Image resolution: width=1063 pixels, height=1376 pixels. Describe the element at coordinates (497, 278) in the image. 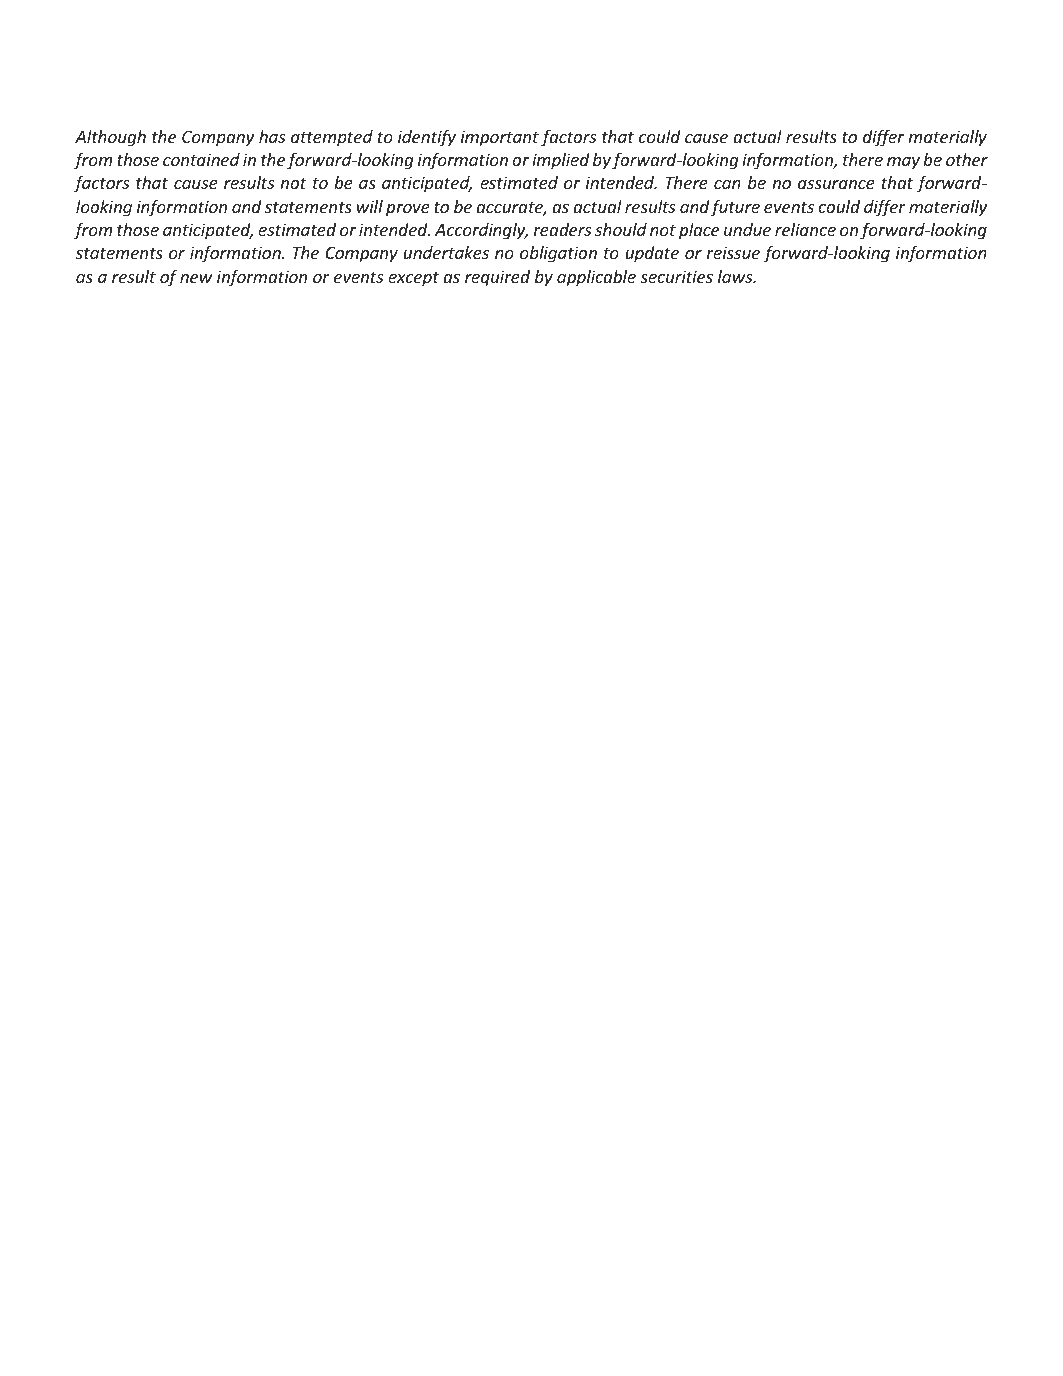

I see `required` at that location.
